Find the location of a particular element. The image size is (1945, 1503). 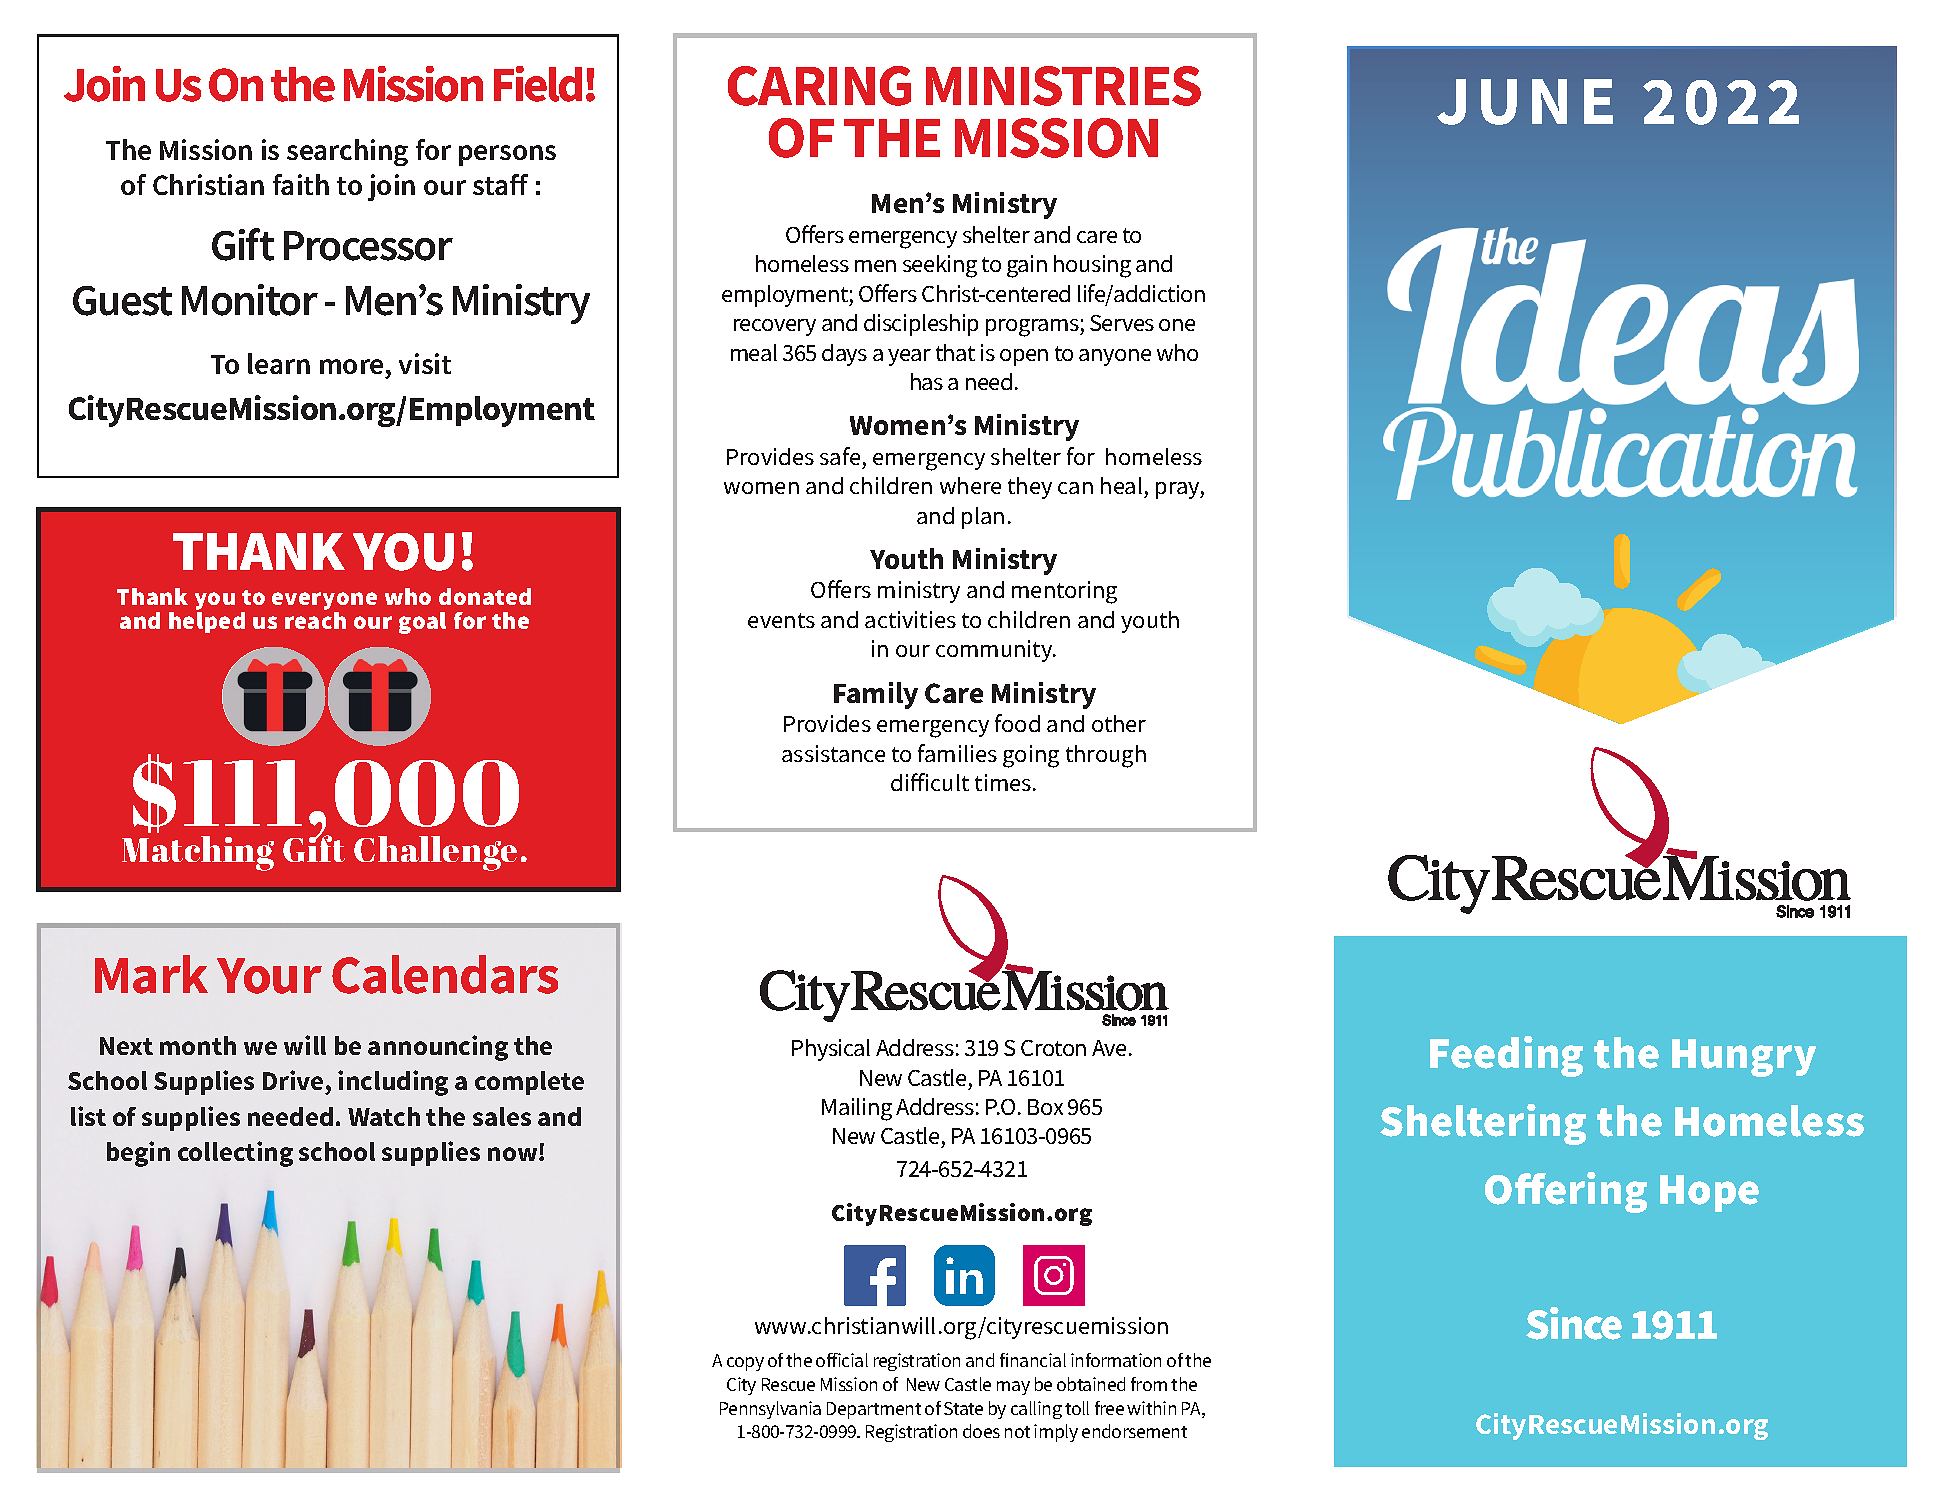

copy is located at coordinates (745, 1364).
